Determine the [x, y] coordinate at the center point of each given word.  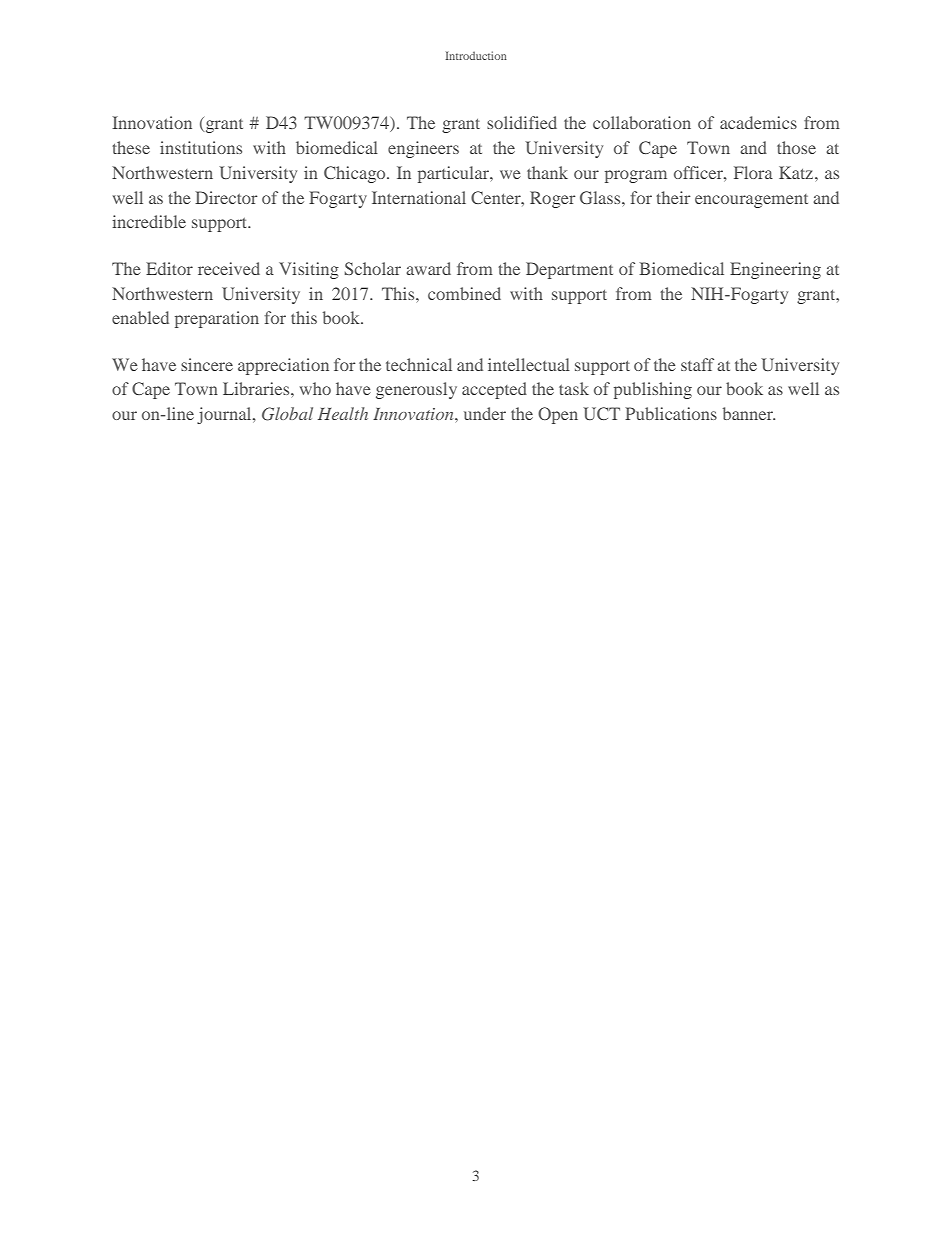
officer [699, 172]
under [485, 413]
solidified [522, 122]
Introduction [476, 55]
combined [464, 293]
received [229, 268]
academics [758, 122]
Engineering [775, 270]
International [419, 197]
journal [225, 415]
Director [226, 197]
